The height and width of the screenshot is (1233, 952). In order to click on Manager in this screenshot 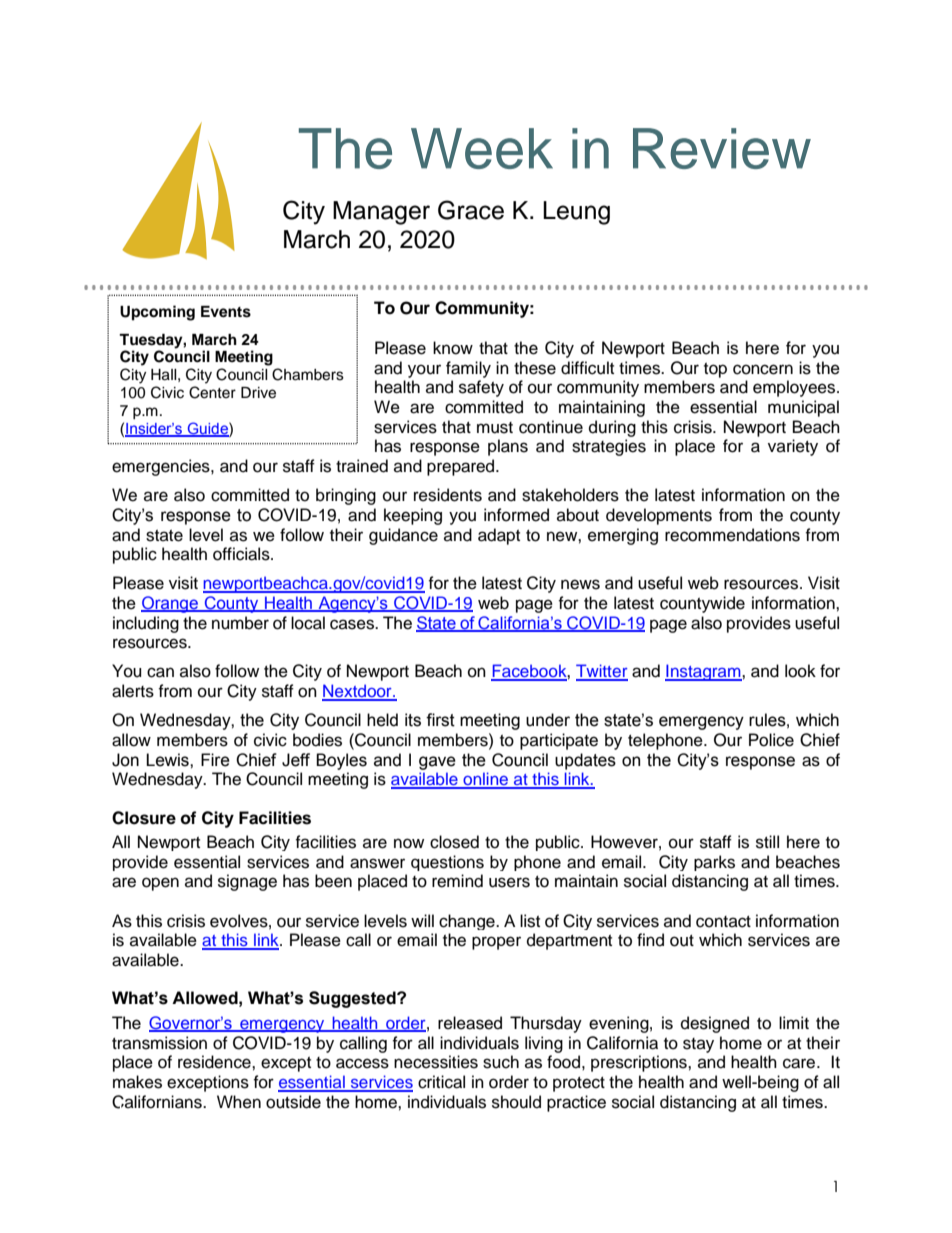, I will do `click(381, 213)`.
